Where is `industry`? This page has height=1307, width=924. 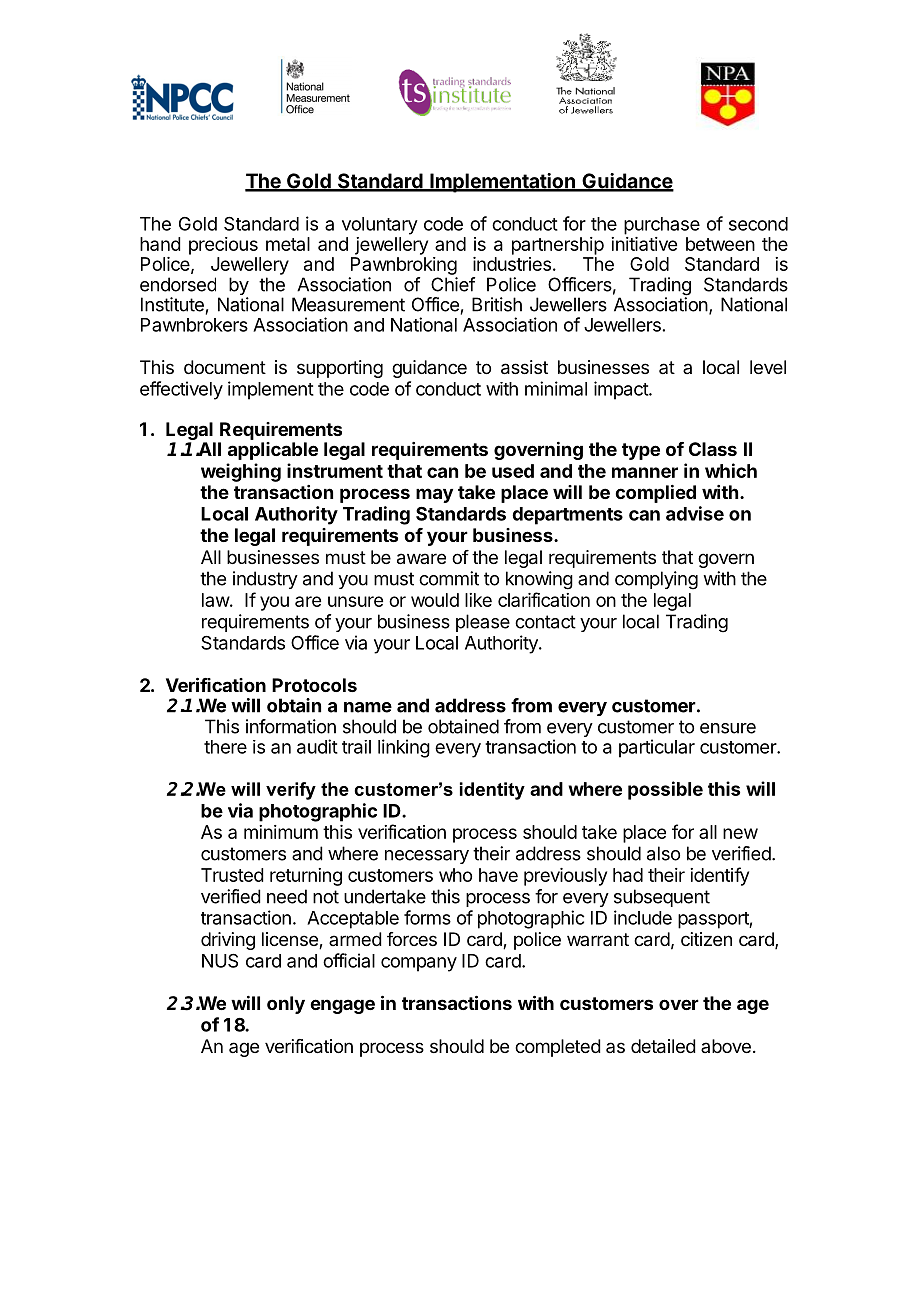 industry is located at coordinates (265, 580).
